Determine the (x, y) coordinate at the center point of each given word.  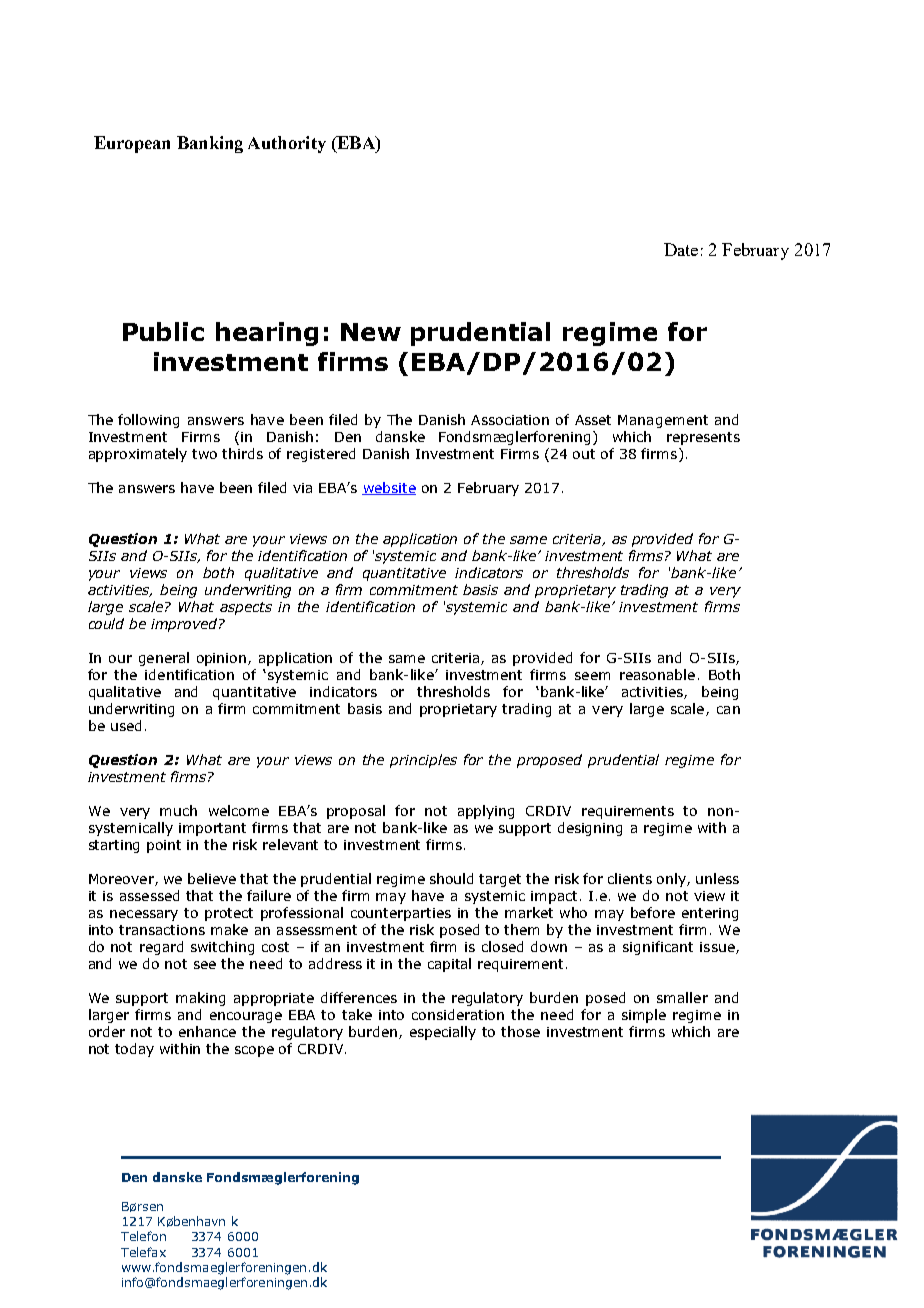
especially (443, 1033)
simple (644, 1016)
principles (423, 761)
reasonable (657, 674)
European (132, 144)
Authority (287, 144)
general (164, 659)
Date (681, 249)
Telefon (143, 1236)
